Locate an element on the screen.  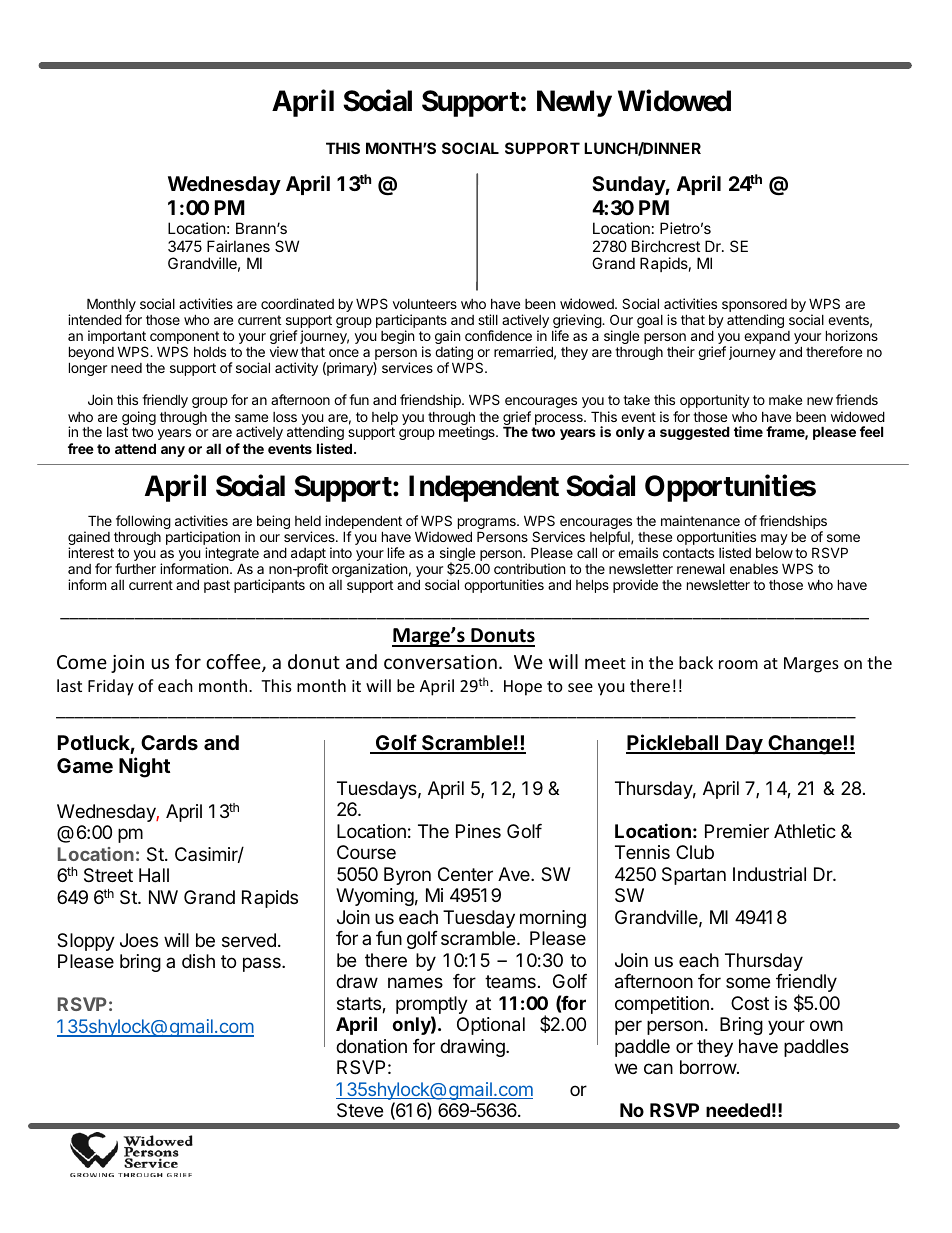
past is located at coordinates (217, 586).
